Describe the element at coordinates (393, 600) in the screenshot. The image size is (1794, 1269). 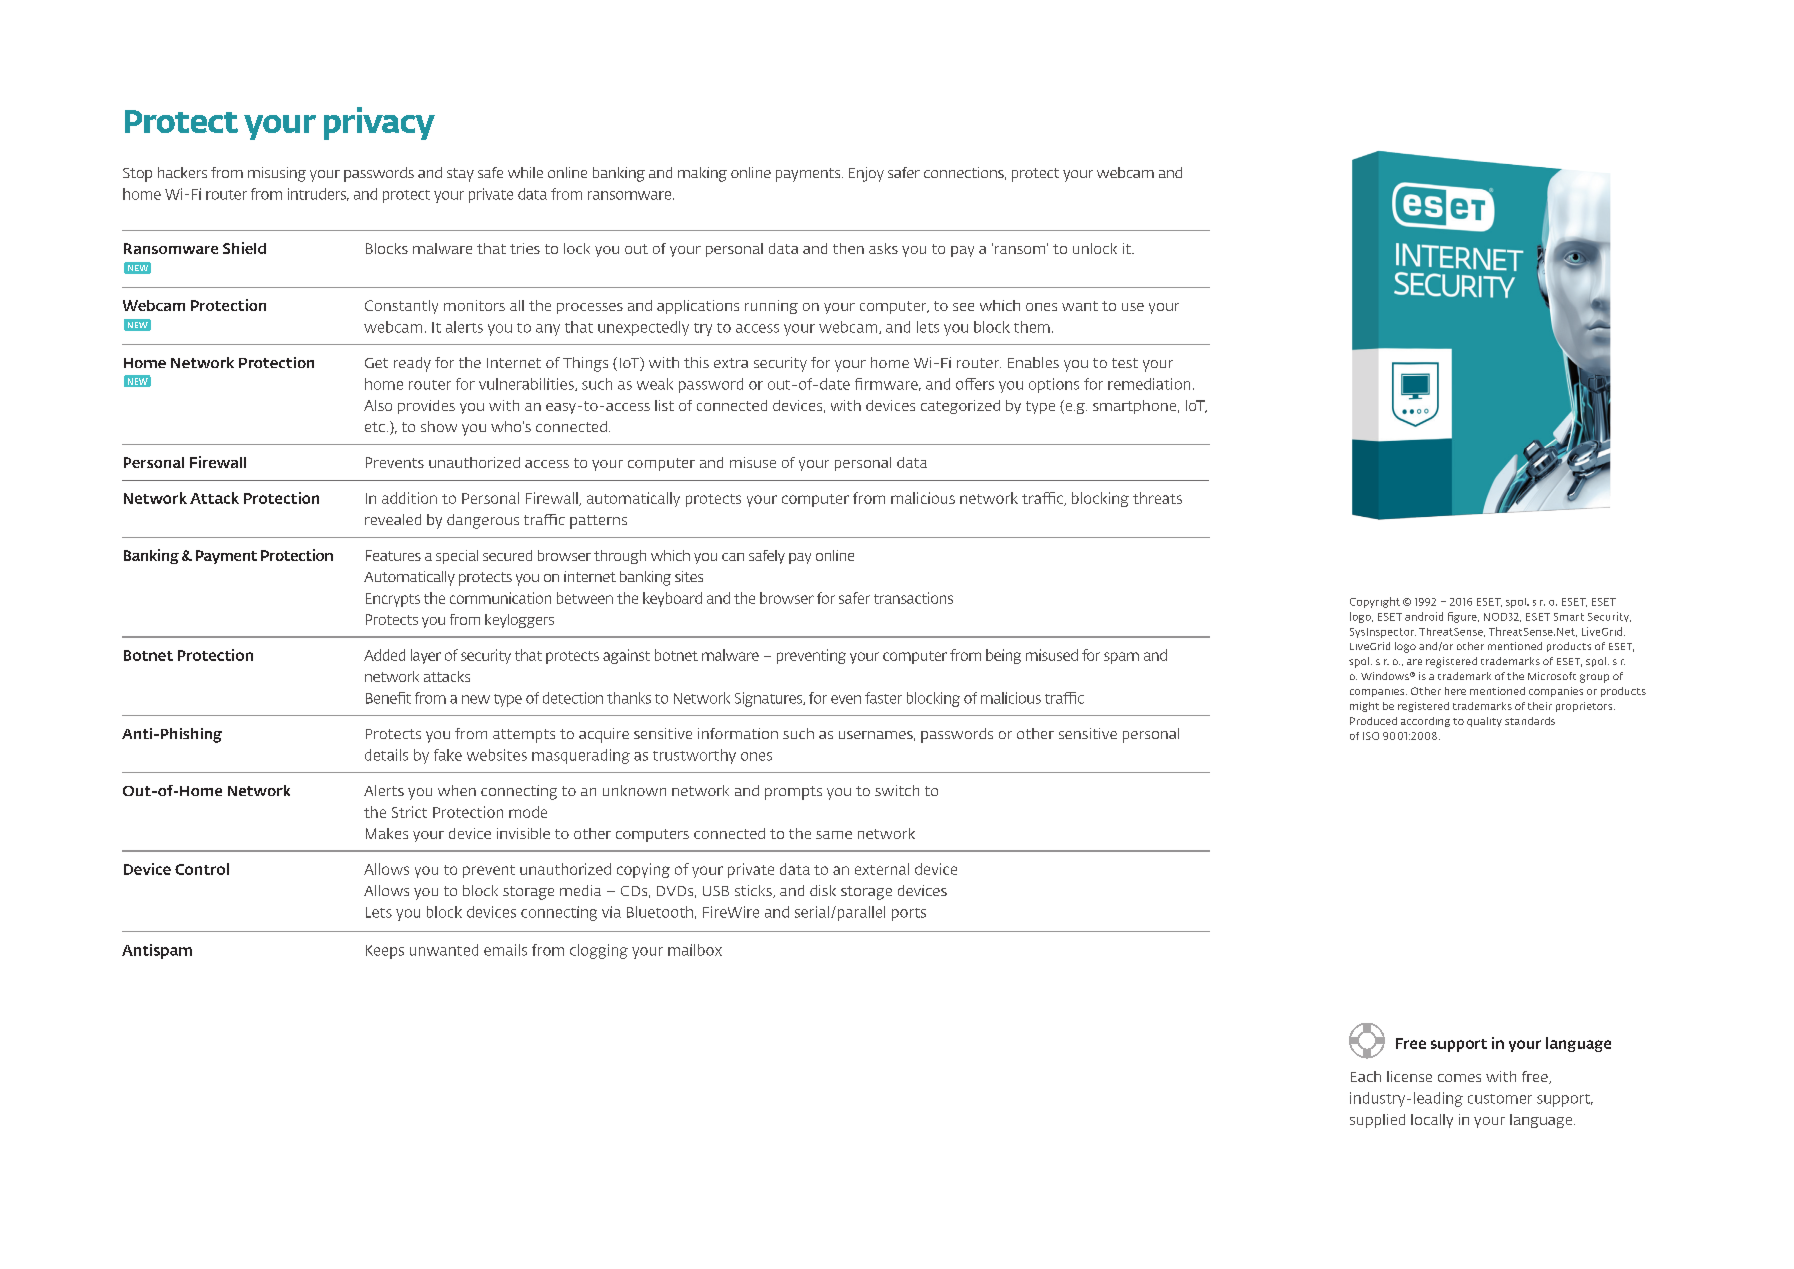
I see `Encrypts` at that location.
